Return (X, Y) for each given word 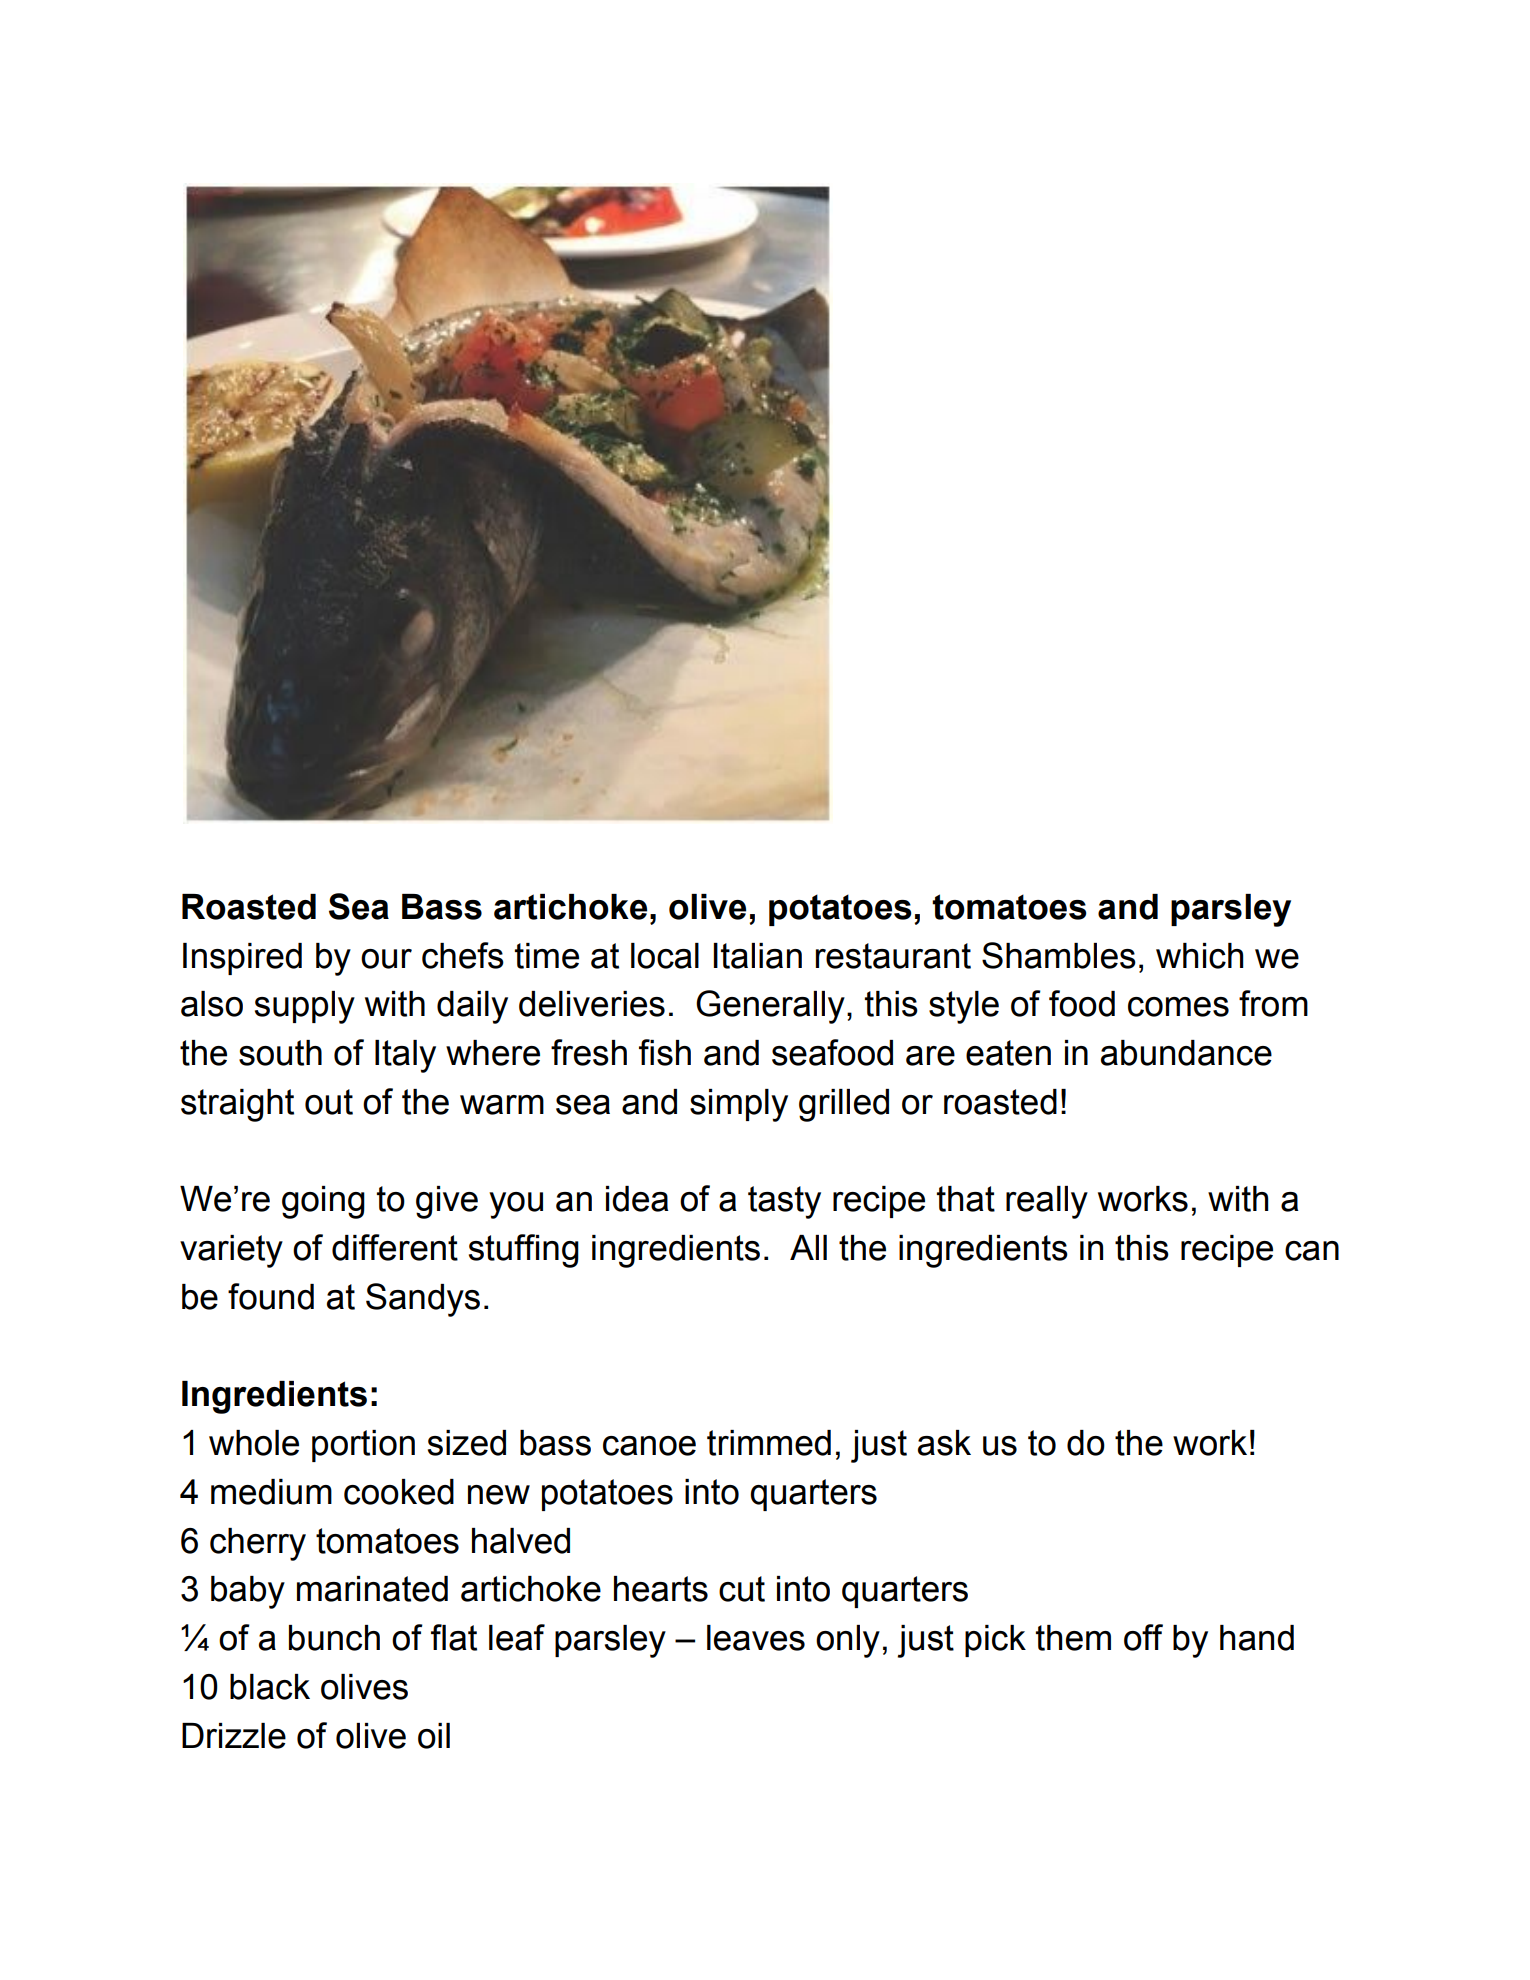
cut (742, 1589)
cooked (399, 1492)
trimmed (769, 1443)
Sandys (423, 1300)
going (323, 1202)
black (270, 1687)
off (1143, 1637)
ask (944, 1443)
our (386, 959)
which (1200, 956)
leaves (756, 1638)
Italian (758, 956)
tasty (784, 1202)
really (1047, 1202)
